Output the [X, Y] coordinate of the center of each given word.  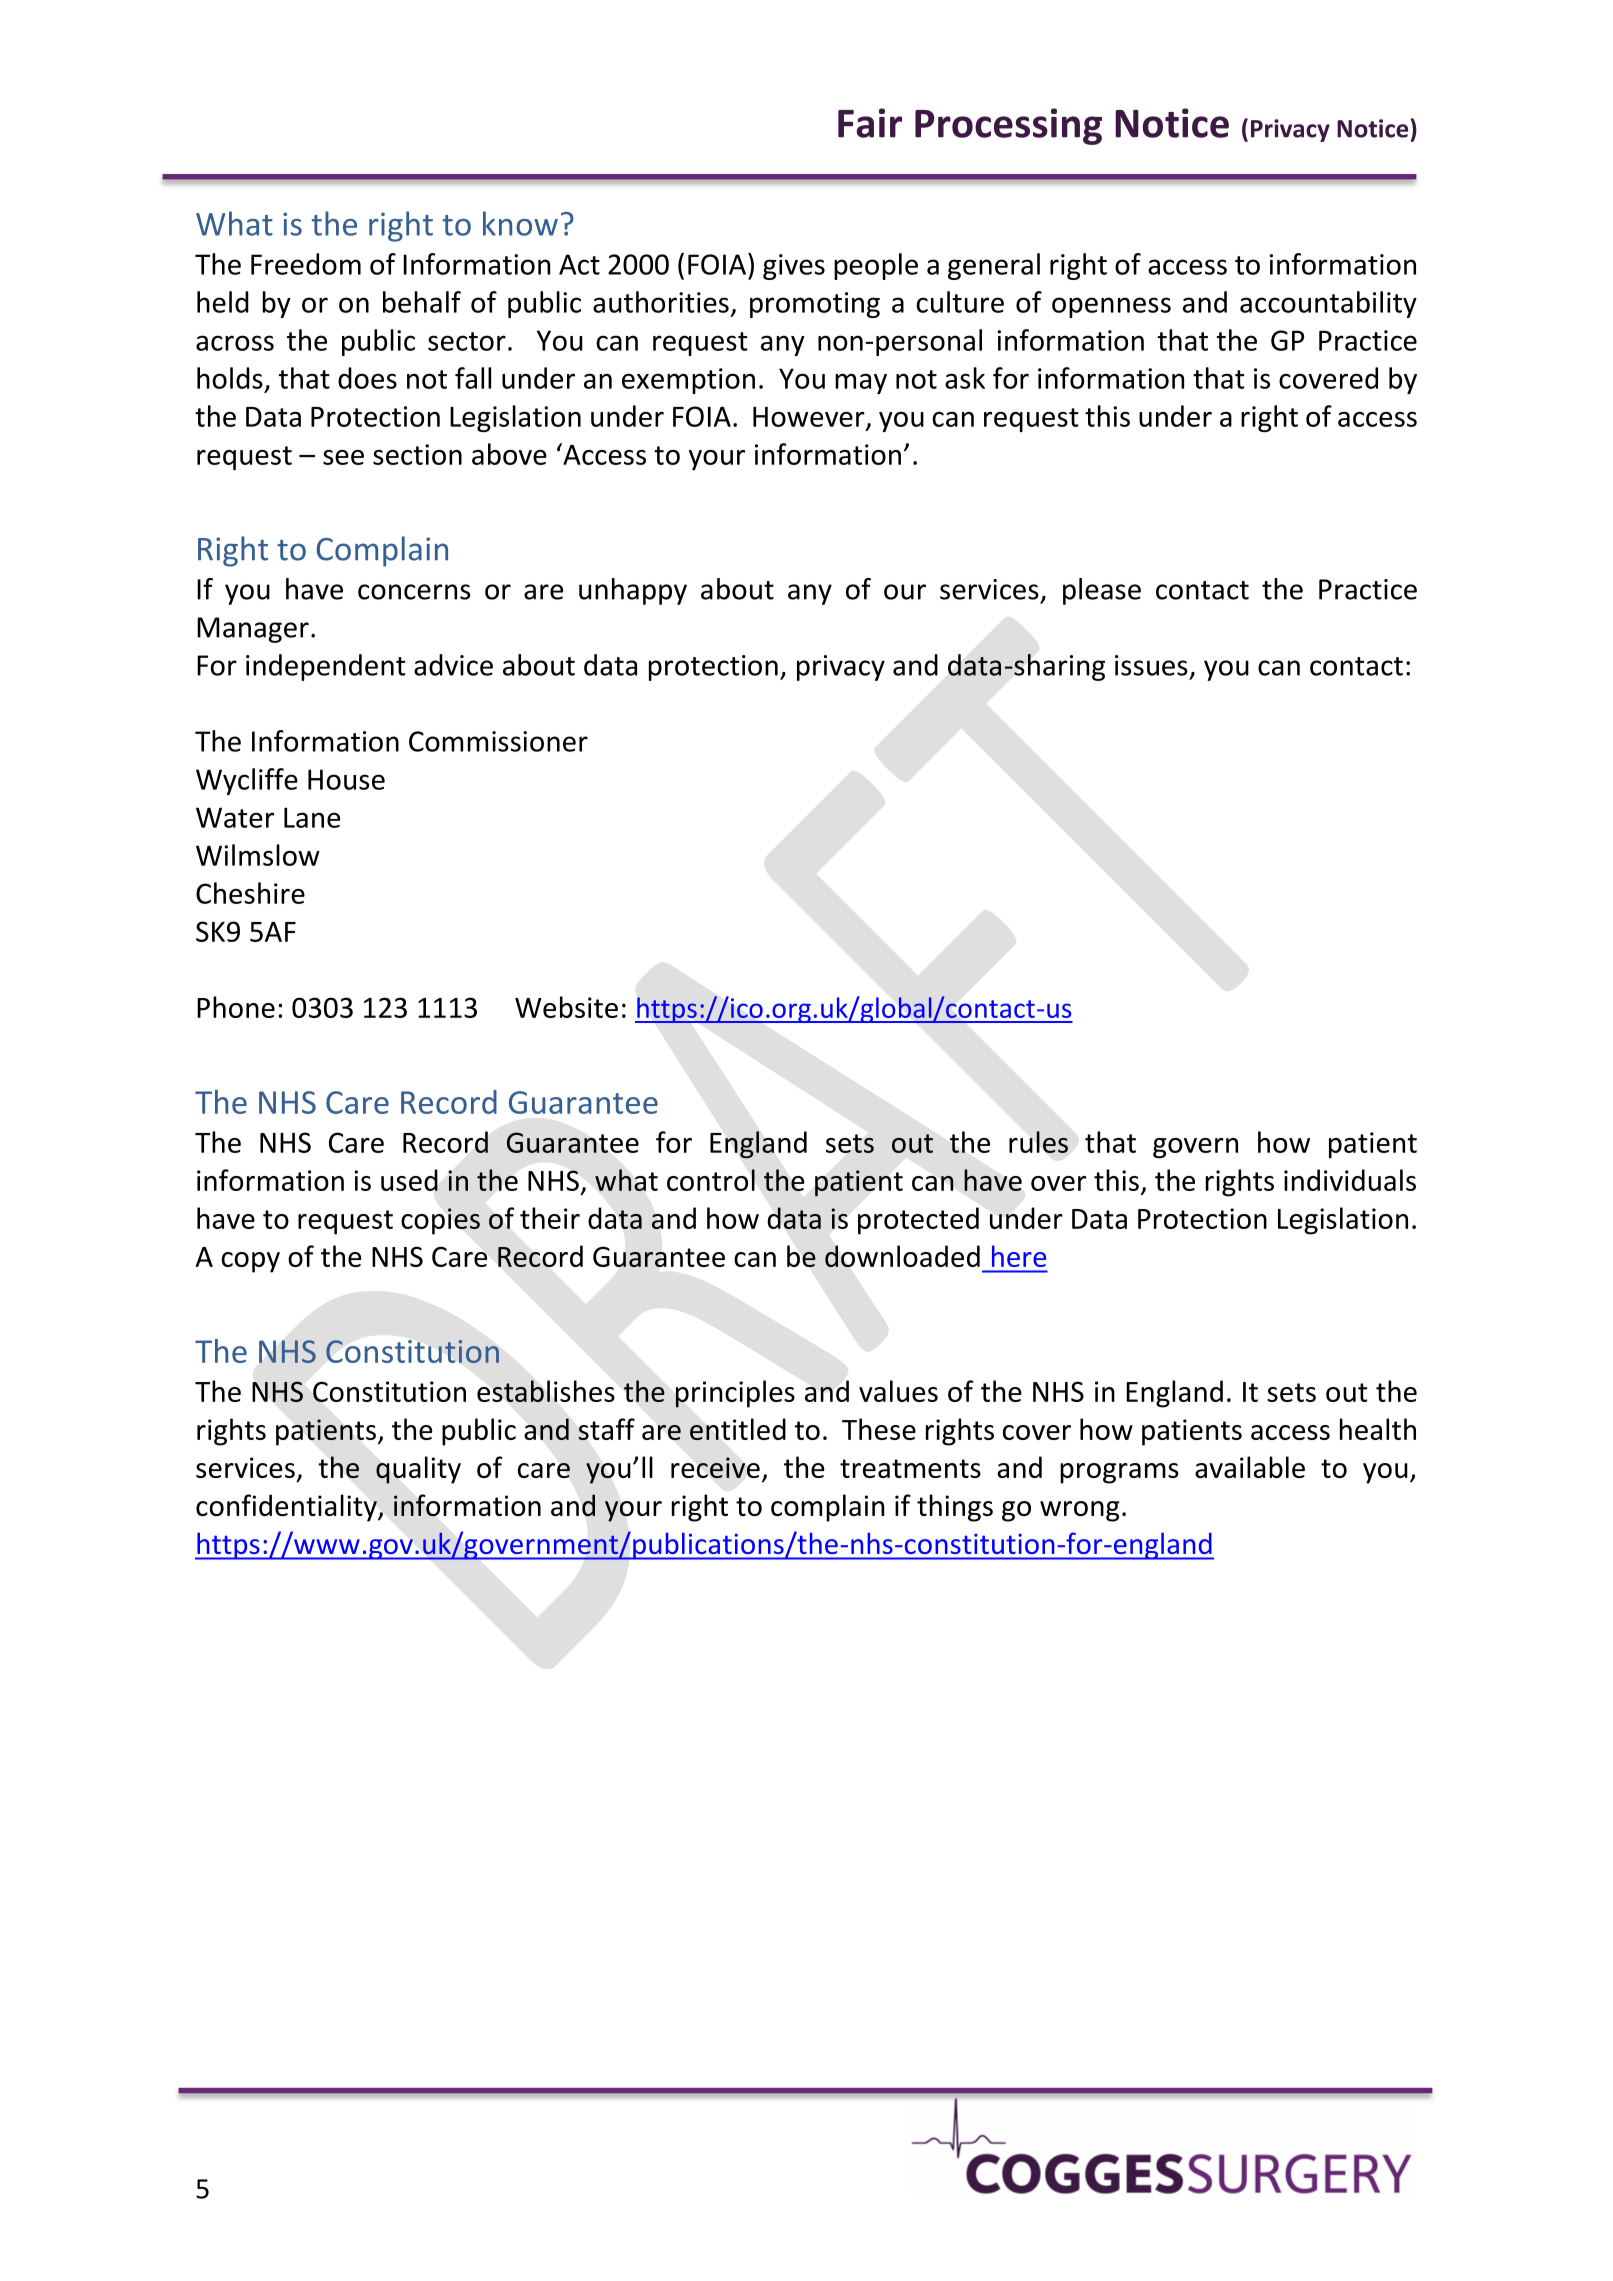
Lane [312, 817]
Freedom [306, 264]
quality [418, 1470]
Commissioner [498, 741]
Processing [1008, 126]
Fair [870, 123]
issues [1151, 665]
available [1250, 1467]
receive [715, 1468]
